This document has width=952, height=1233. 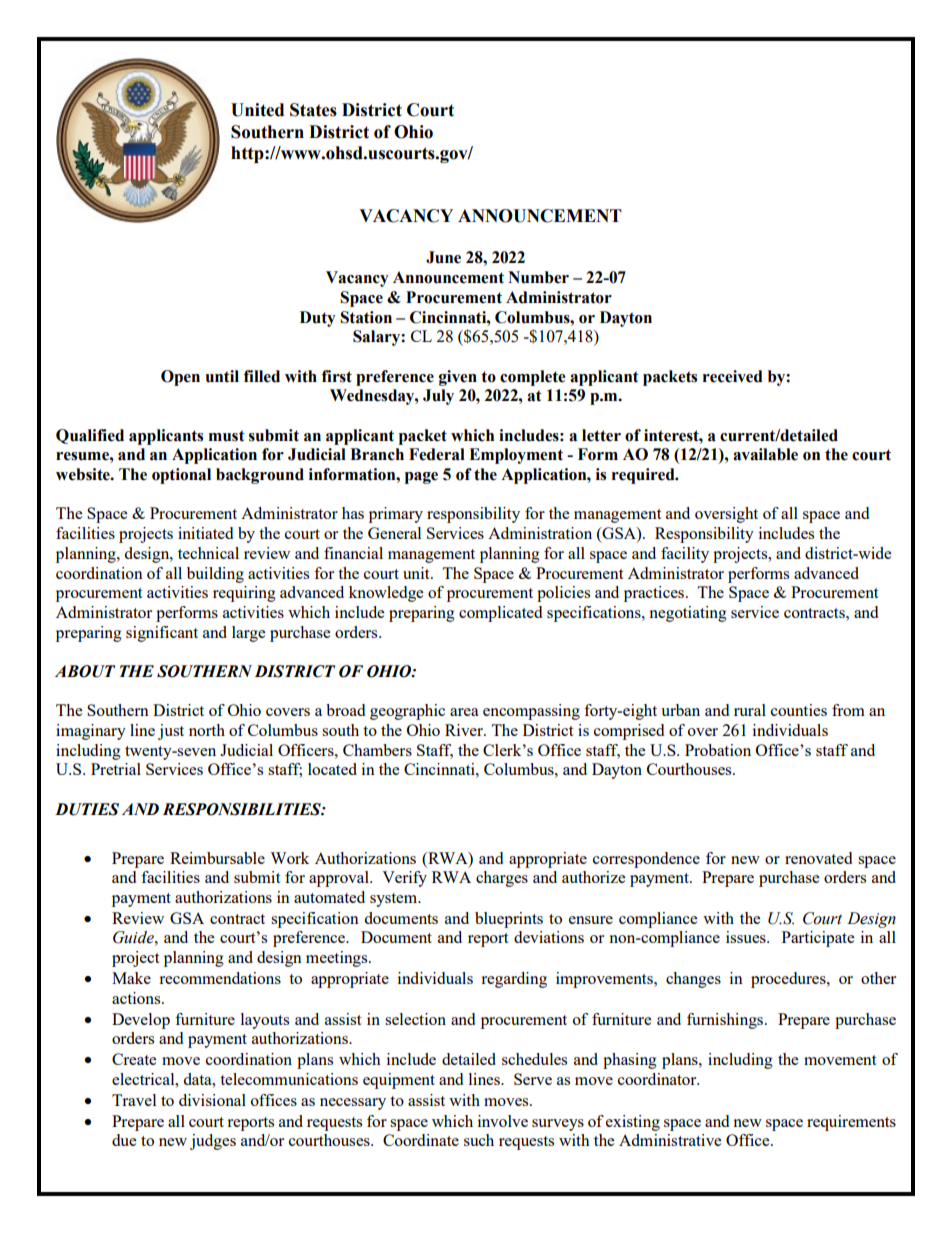 I want to click on divisional, so click(x=212, y=1100).
